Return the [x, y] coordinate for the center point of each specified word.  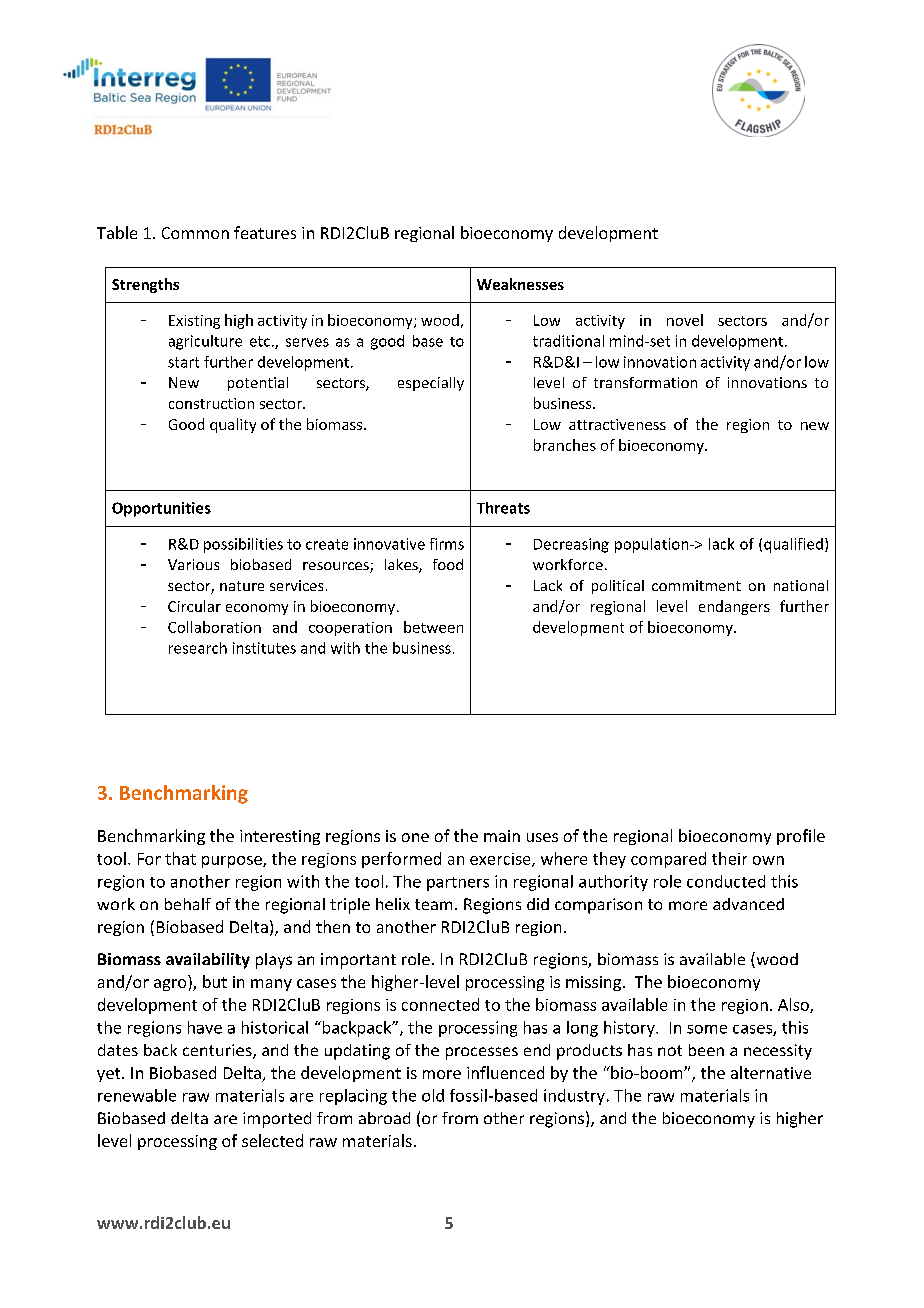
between [433, 627]
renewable [137, 1095]
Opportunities [161, 509]
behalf [188, 904]
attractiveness [617, 424]
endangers [734, 607]
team [433, 904]
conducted [726, 881]
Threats [503, 508]
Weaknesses [520, 284]
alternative [771, 1072]
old [433, 1095]
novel [685, 320]
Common [195, 233]
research [198, 648]
